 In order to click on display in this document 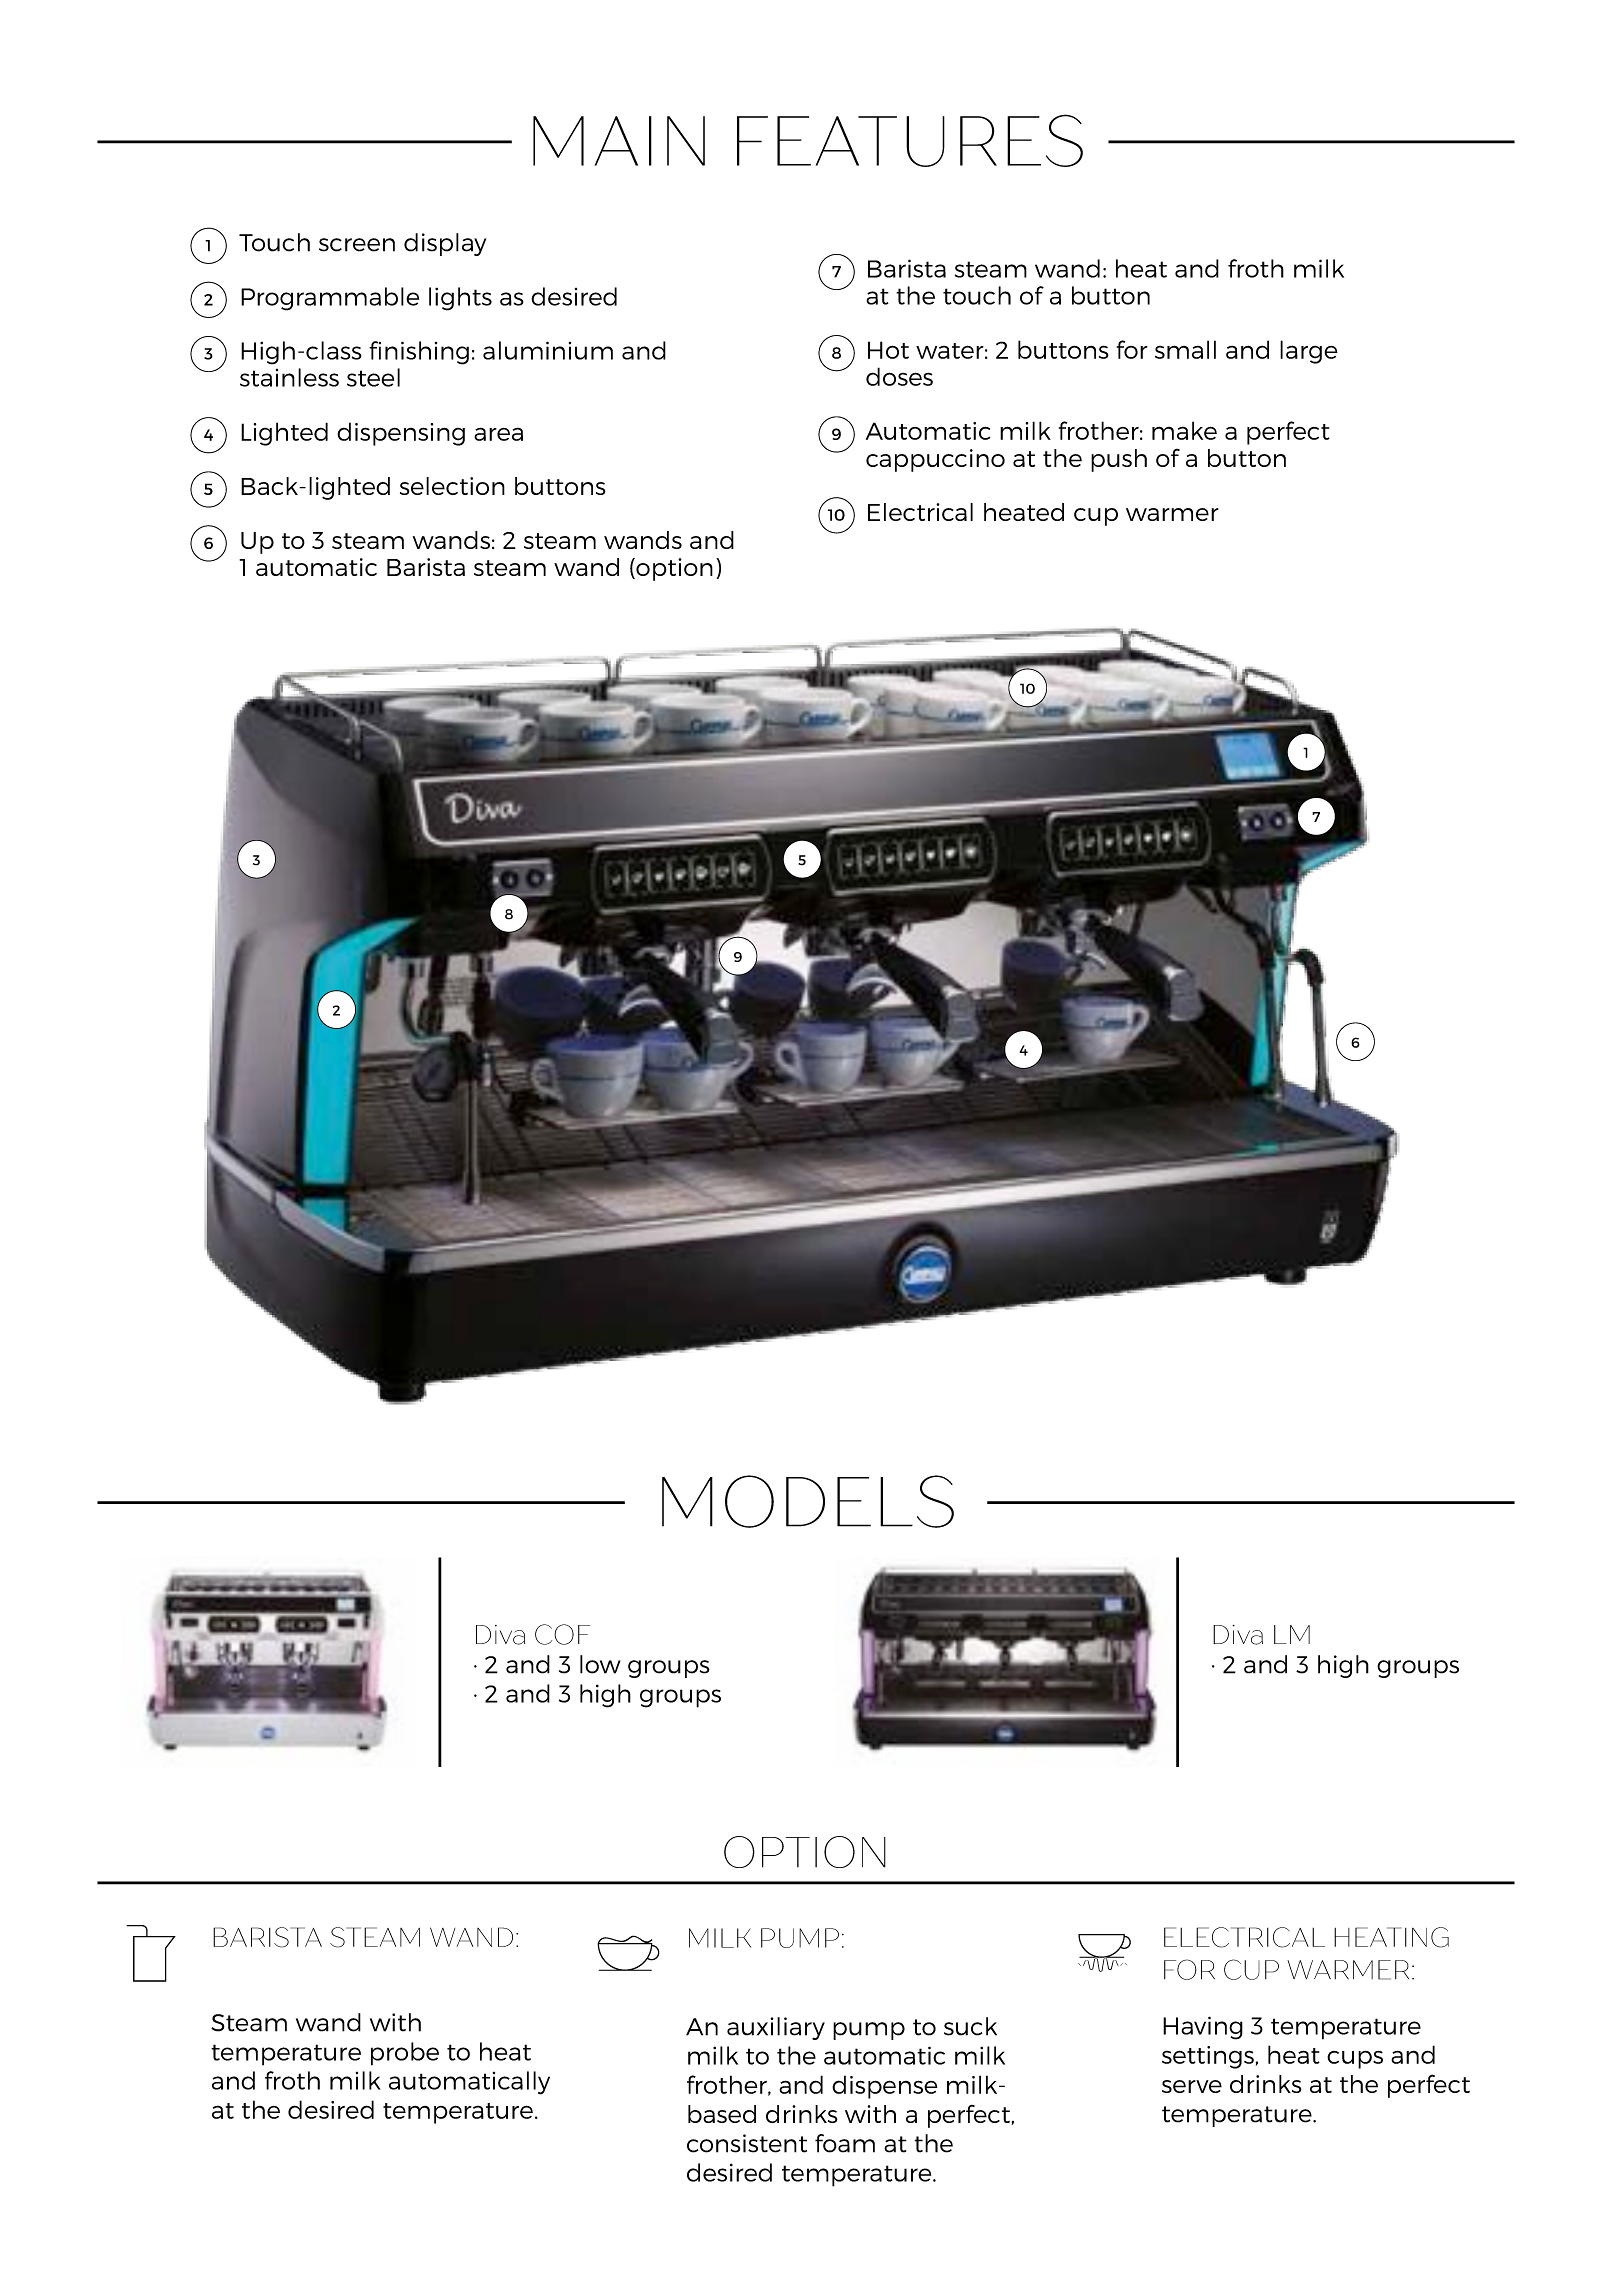, I will do `click(445, 244)`.
